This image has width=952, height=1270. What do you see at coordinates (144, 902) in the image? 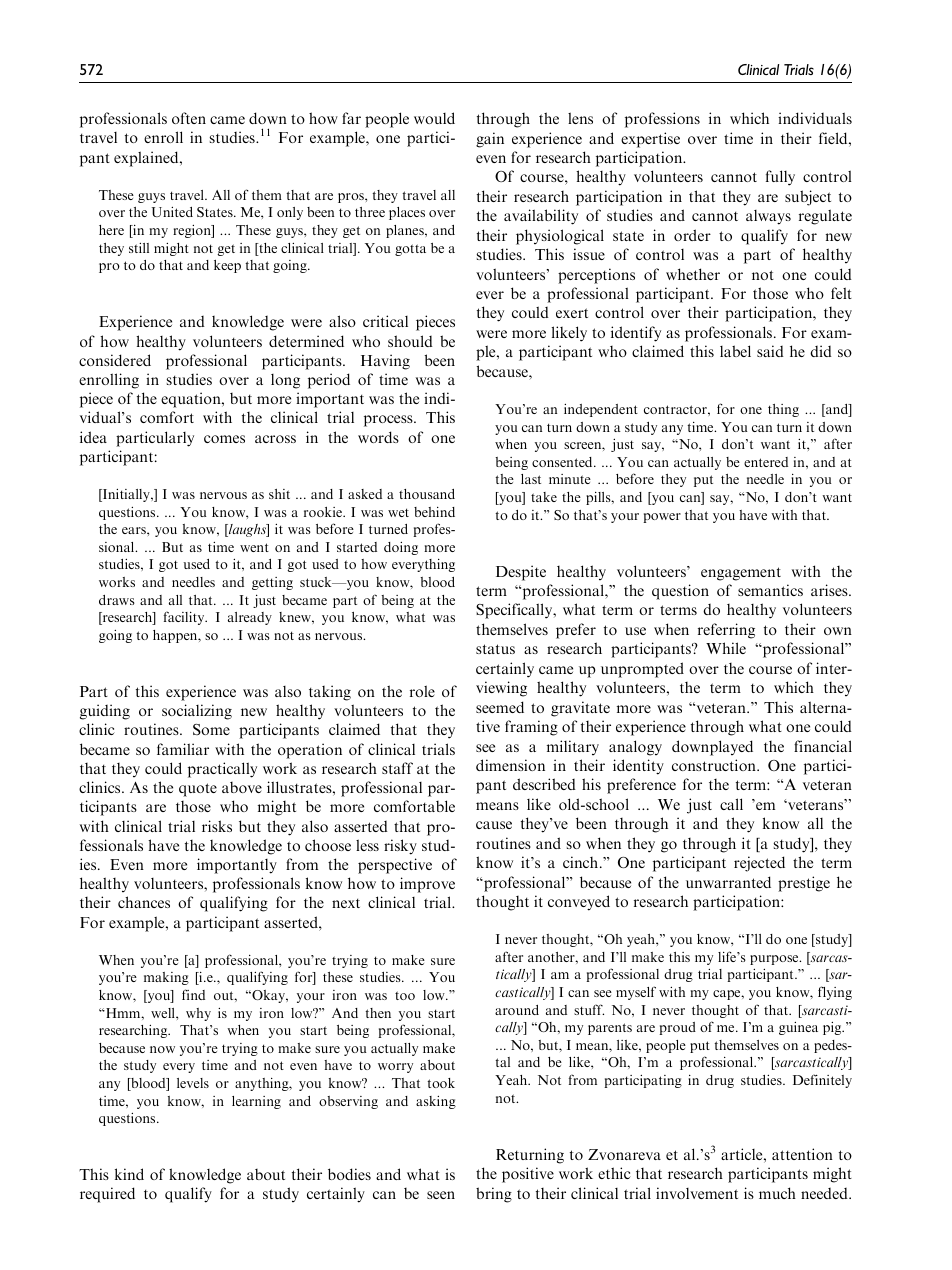
I see `chances` at bounding box center [144, 902].
